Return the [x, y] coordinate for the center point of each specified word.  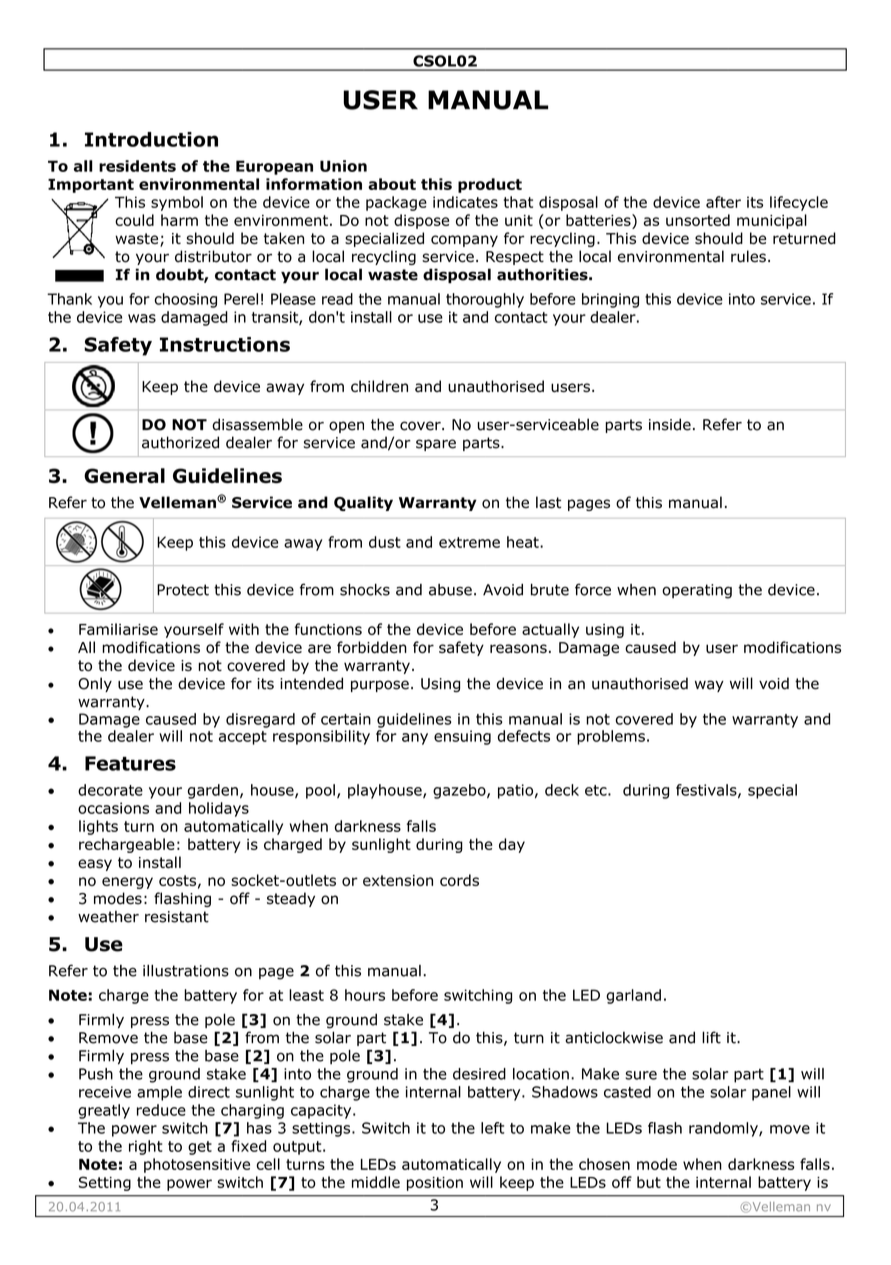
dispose [421, 221]
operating [697, 591]
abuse [450, 590]
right [145, 1147]
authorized [180, 442]
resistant [177, 917]
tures [148, 764]
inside [670, 424]
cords [459, 880]
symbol [177, 203]
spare [436, 445]
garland [633, 996]
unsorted [698, 220]
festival [702, 790]
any [415, 739]
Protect [183, 590]
